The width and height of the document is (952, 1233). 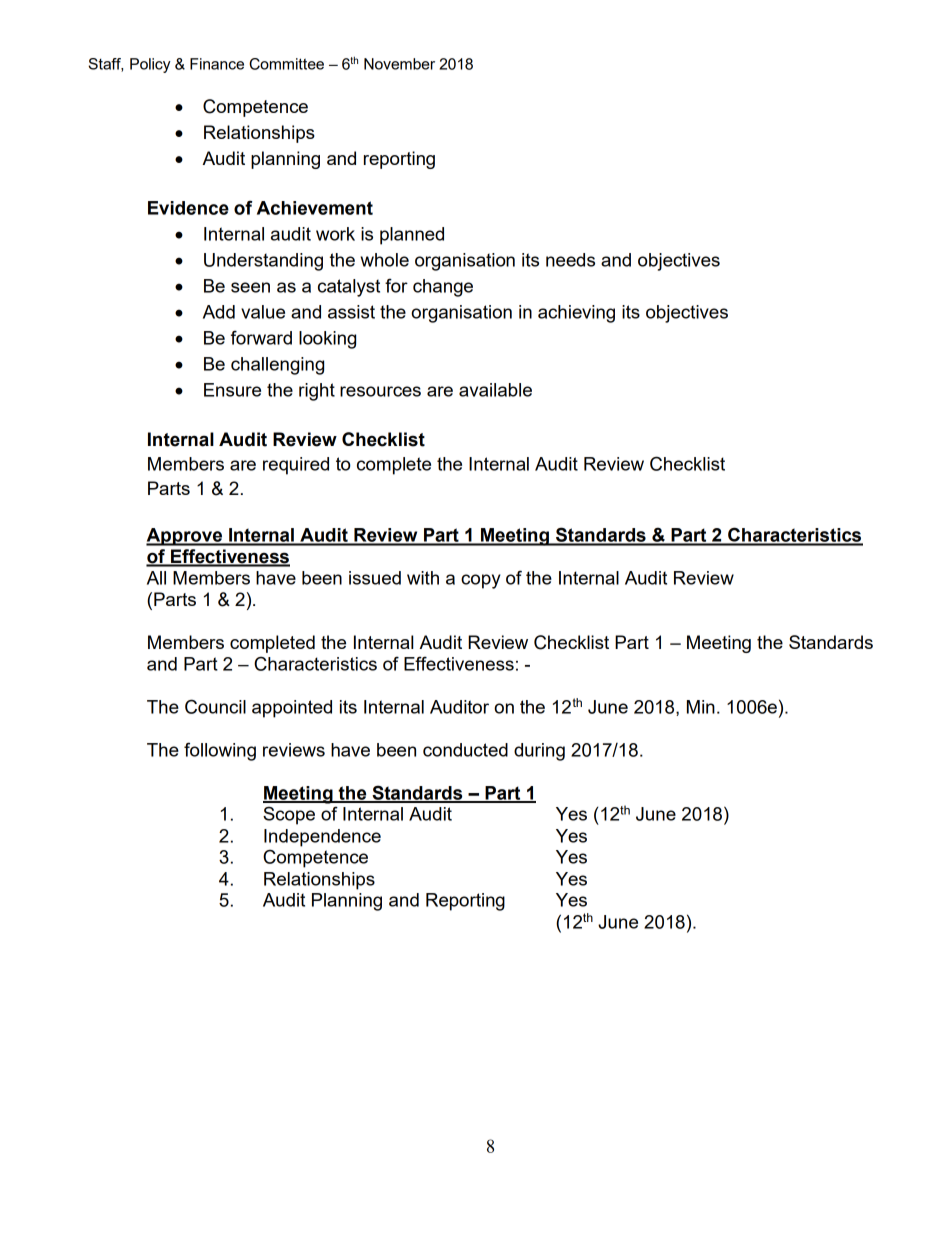 I want to click on November, so click(x=399, y=64).
